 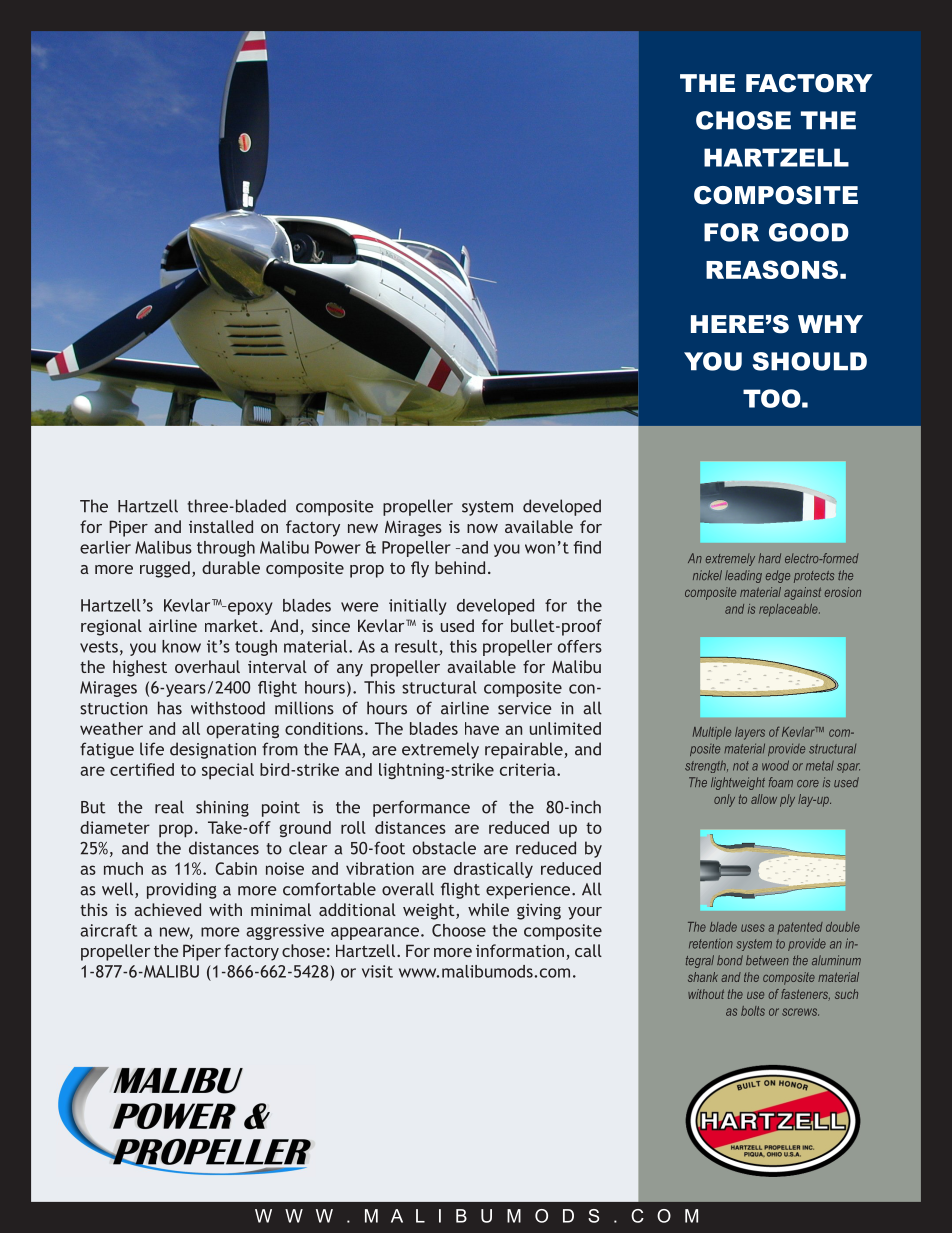 I want to click on GOOD, so click(x=809, y=232).
